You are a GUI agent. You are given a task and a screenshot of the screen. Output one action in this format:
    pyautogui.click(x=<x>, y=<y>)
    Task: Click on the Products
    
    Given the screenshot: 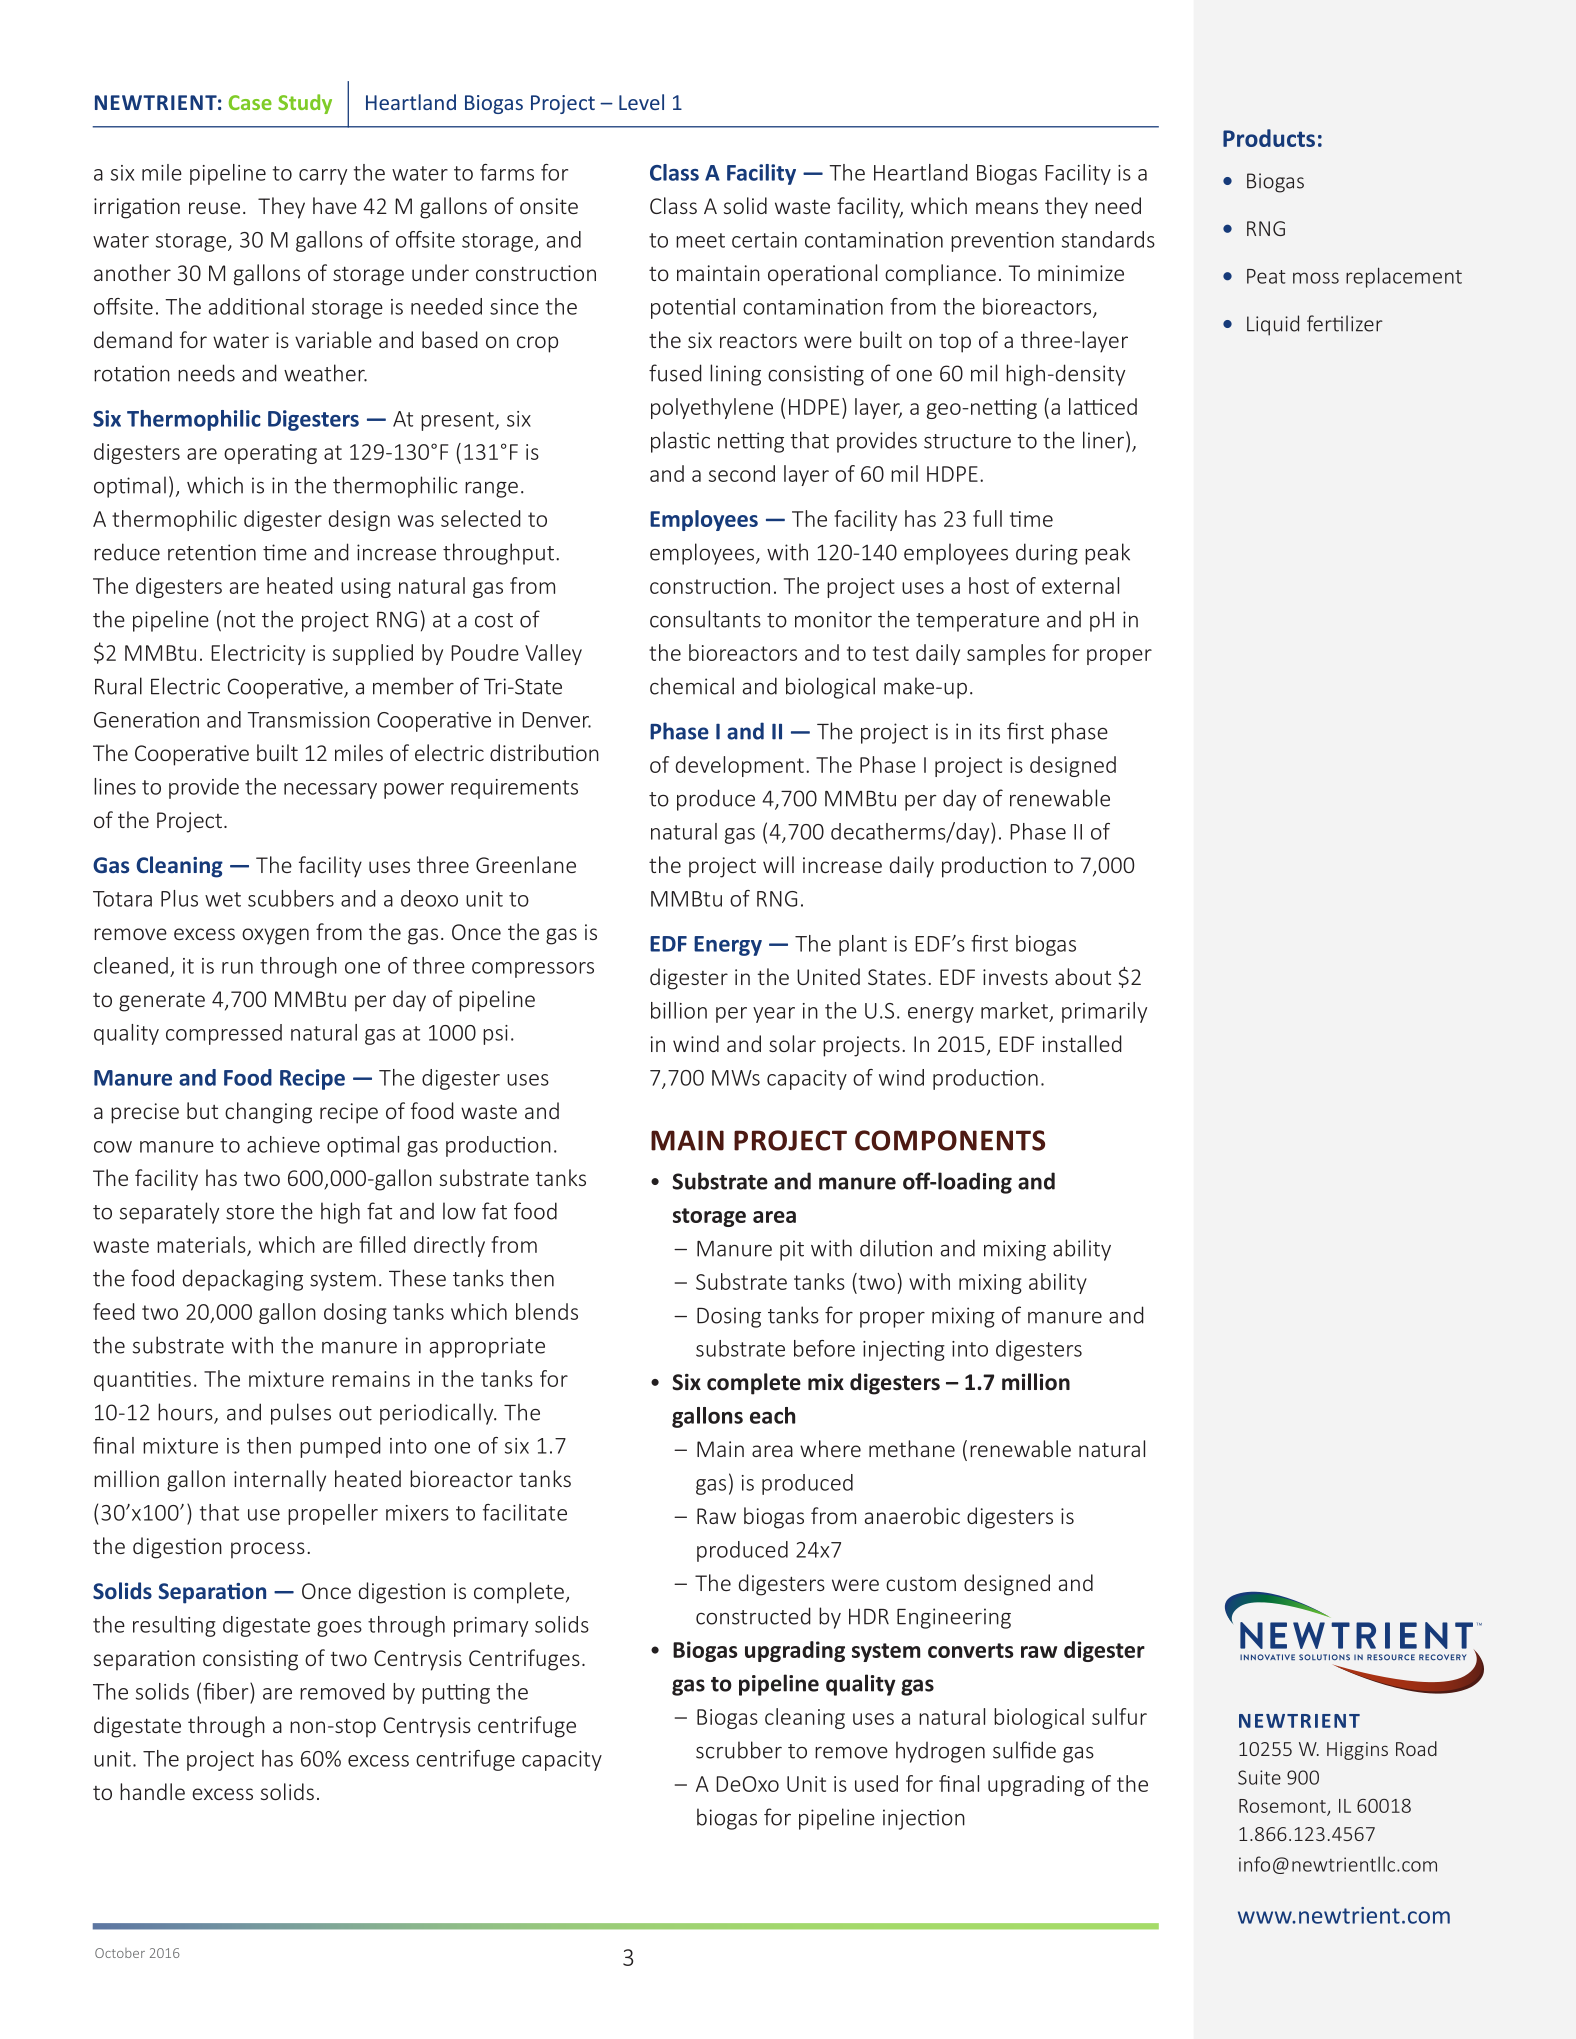 What is the action you would take?
    pyautogui.click(x=1269, y=138)
